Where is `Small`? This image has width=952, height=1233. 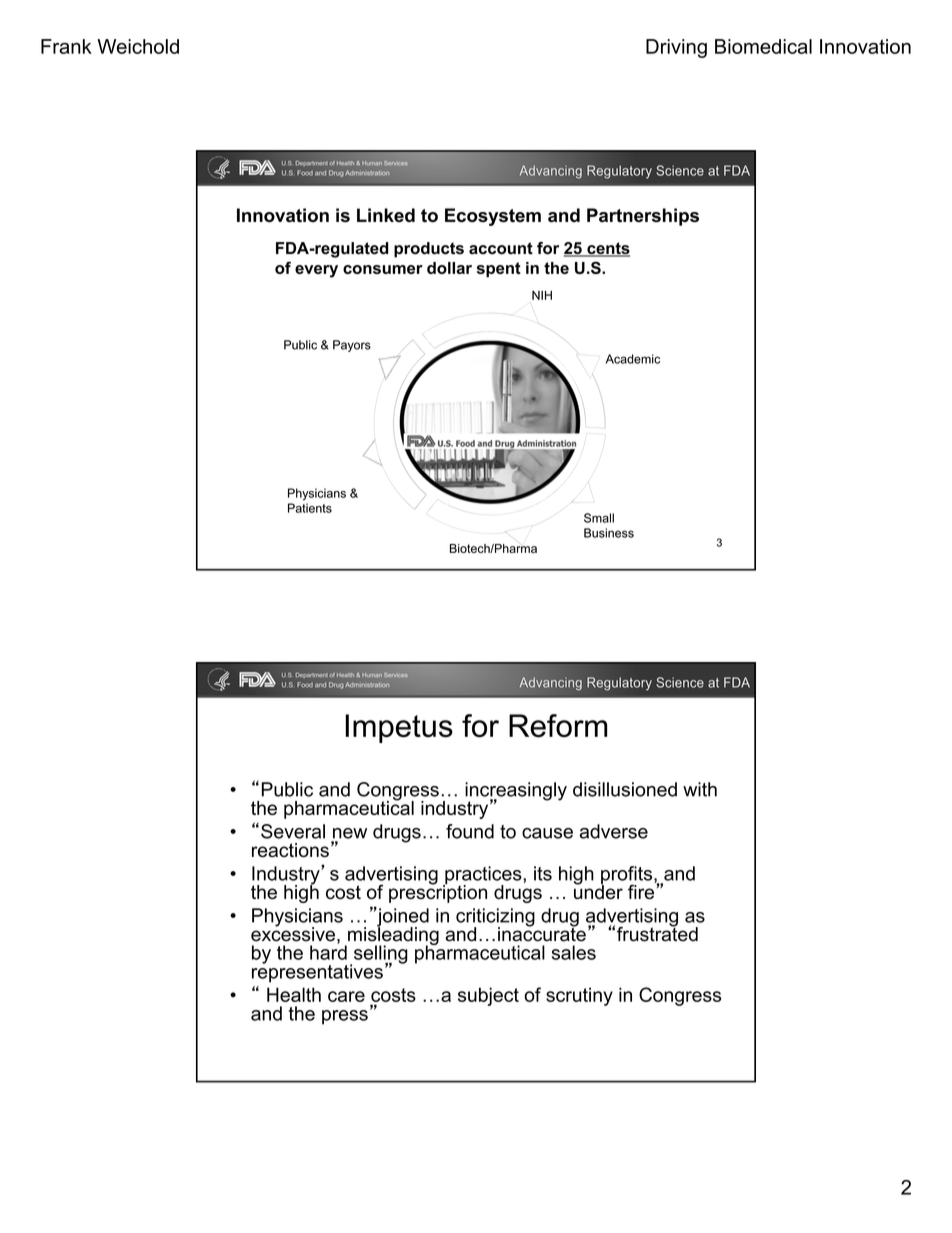 Small is located at coordinates (599, 518).
